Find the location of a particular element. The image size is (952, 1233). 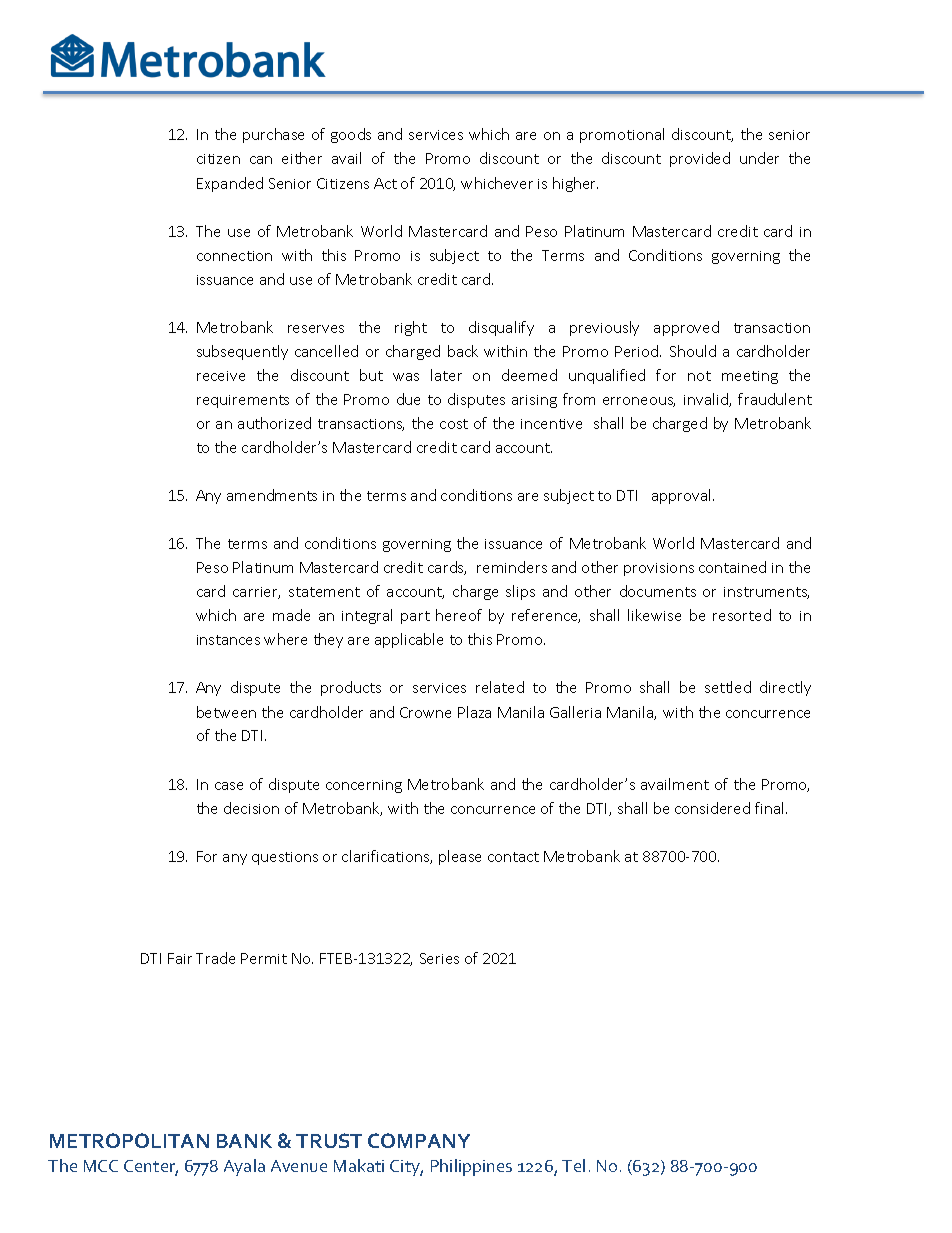

considered is located at coordinates (712, 808).
